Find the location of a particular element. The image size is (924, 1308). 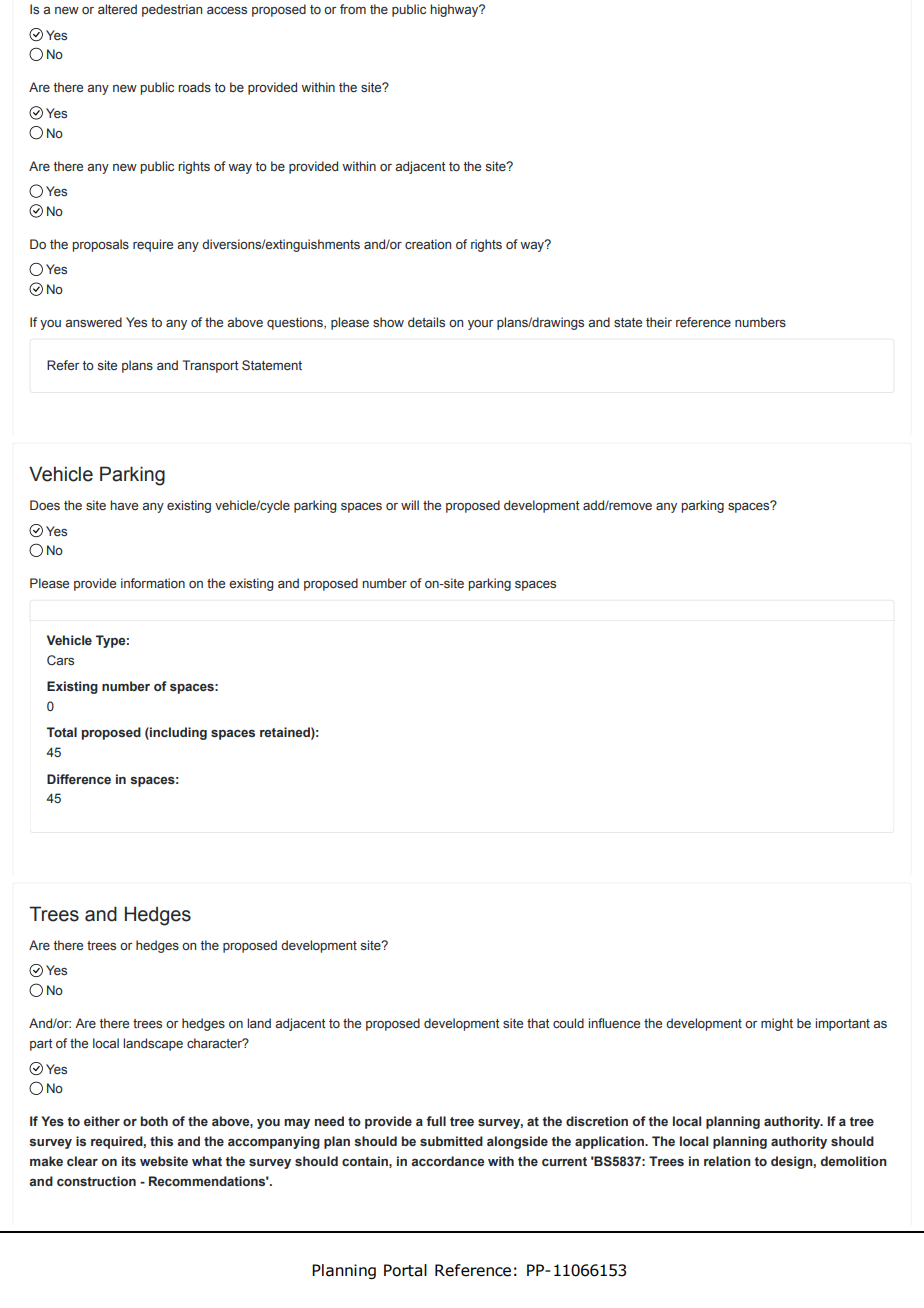

their is located at coordinates (659, 322).
